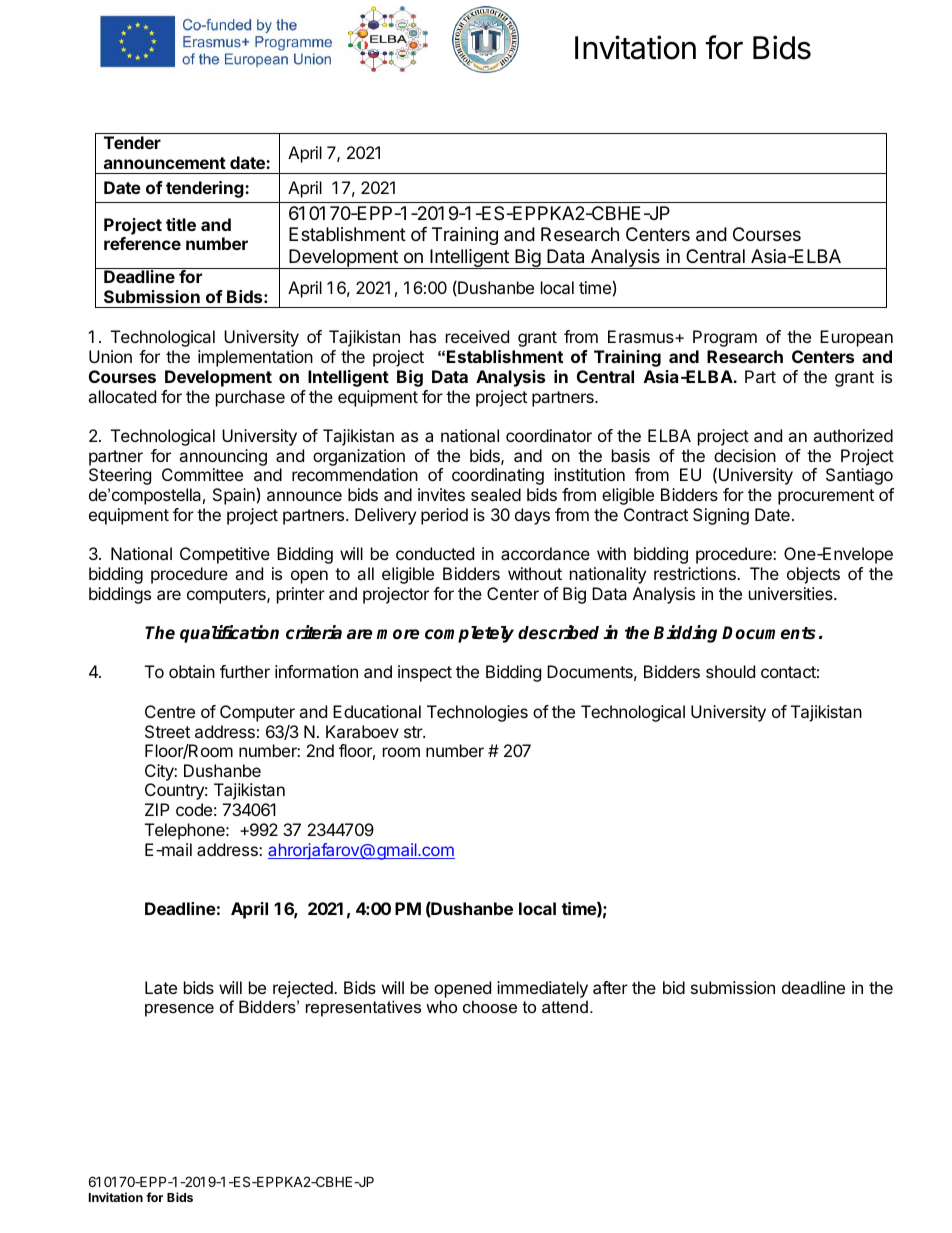 Image resolution: width=952 pixels, height=1233 pixels. What do you see at coordinates (792, 593) in the screenshot?
I see `universities` at bounding box center [792, 593].
